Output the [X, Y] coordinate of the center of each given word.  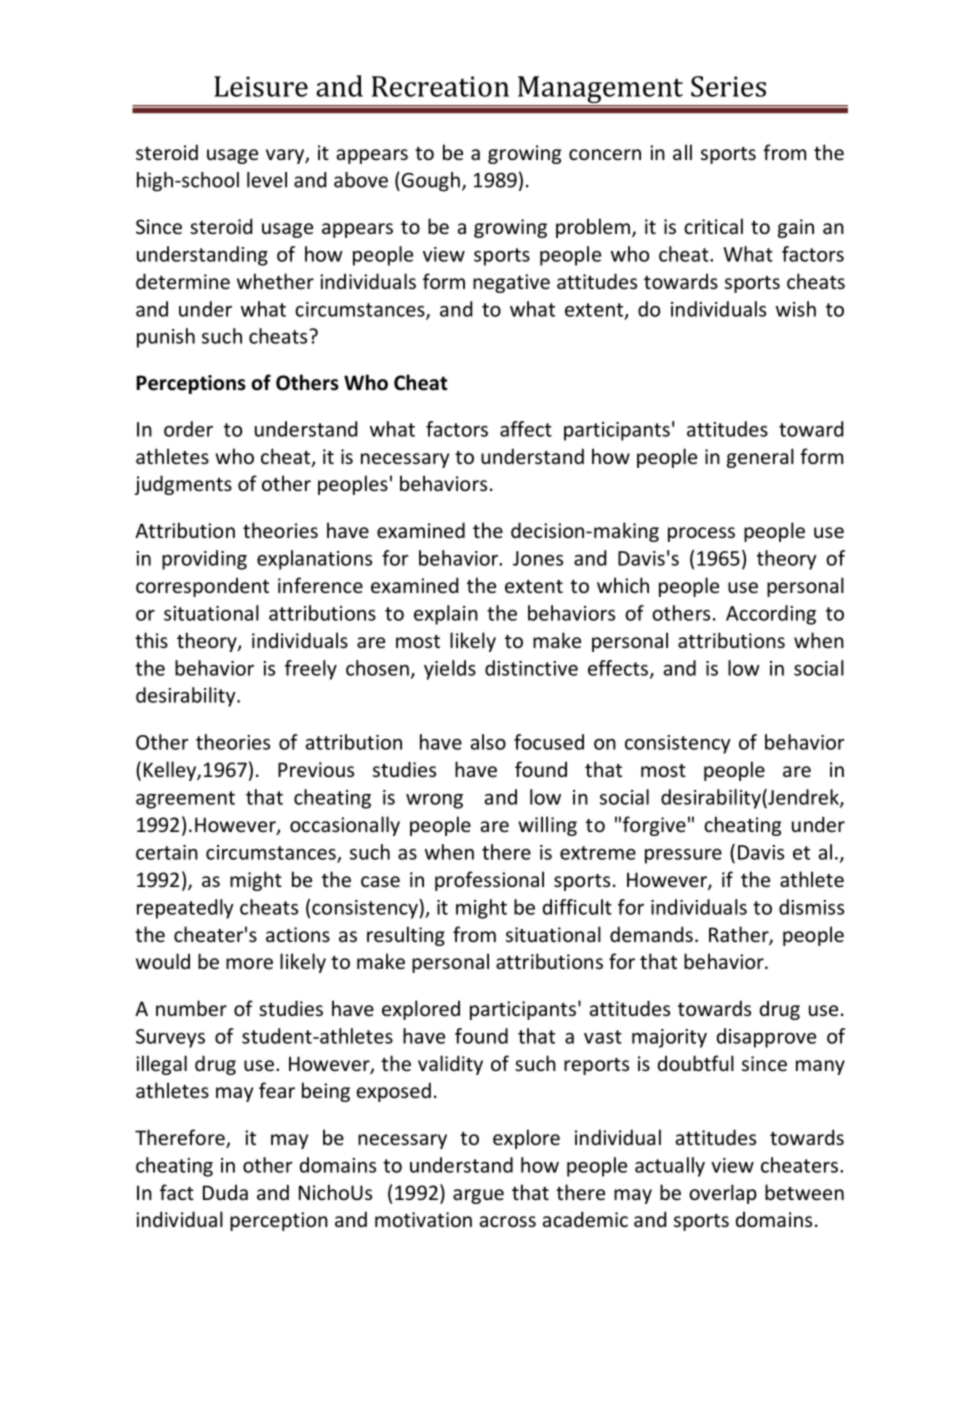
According [771, 615]
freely [311, 670]
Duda [225, 1192]
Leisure [261, 86]
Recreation [440, 86]
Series [728, 86]
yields [450, 670]
